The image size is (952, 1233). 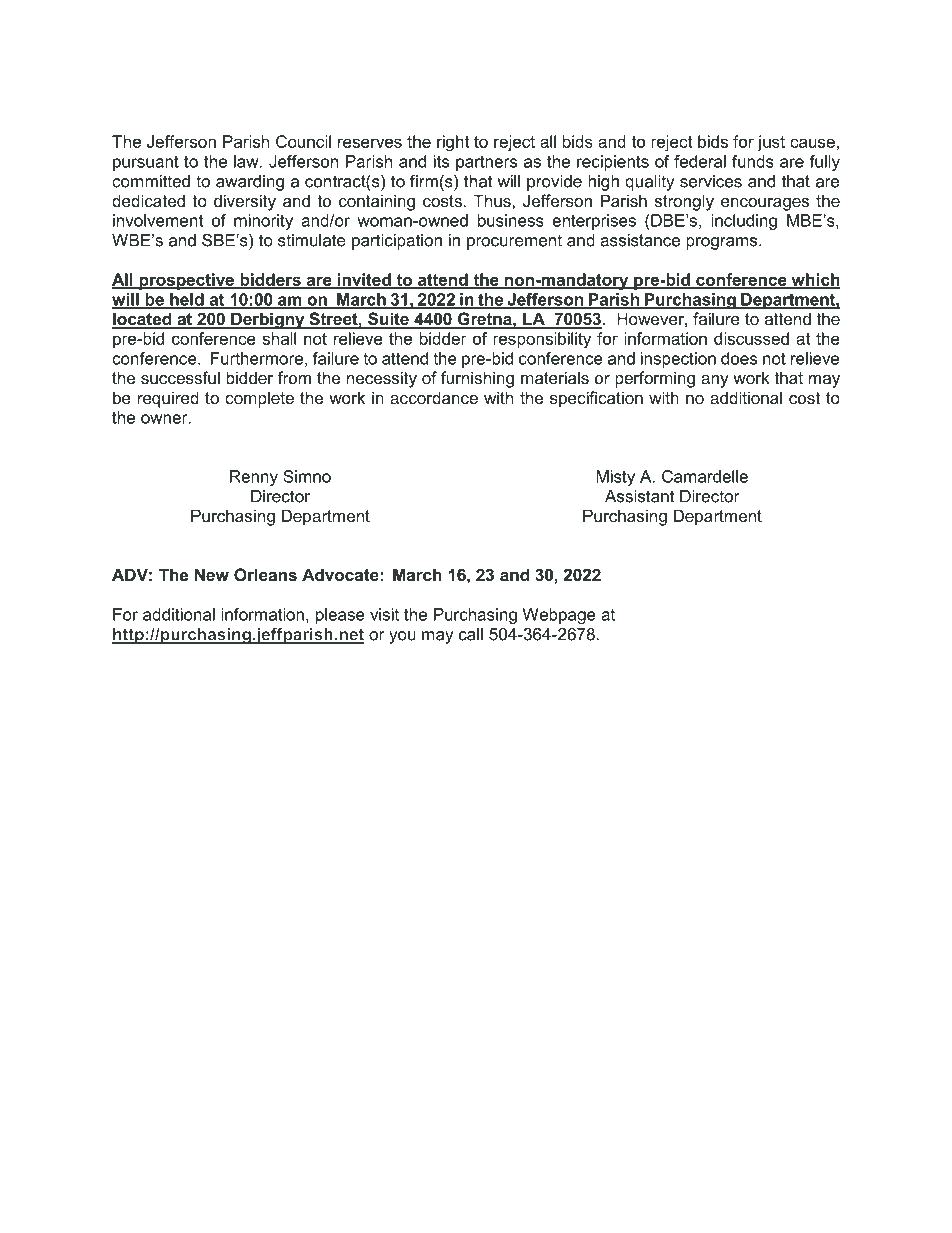 I want to click on funds, so click(x=753, y=161).
